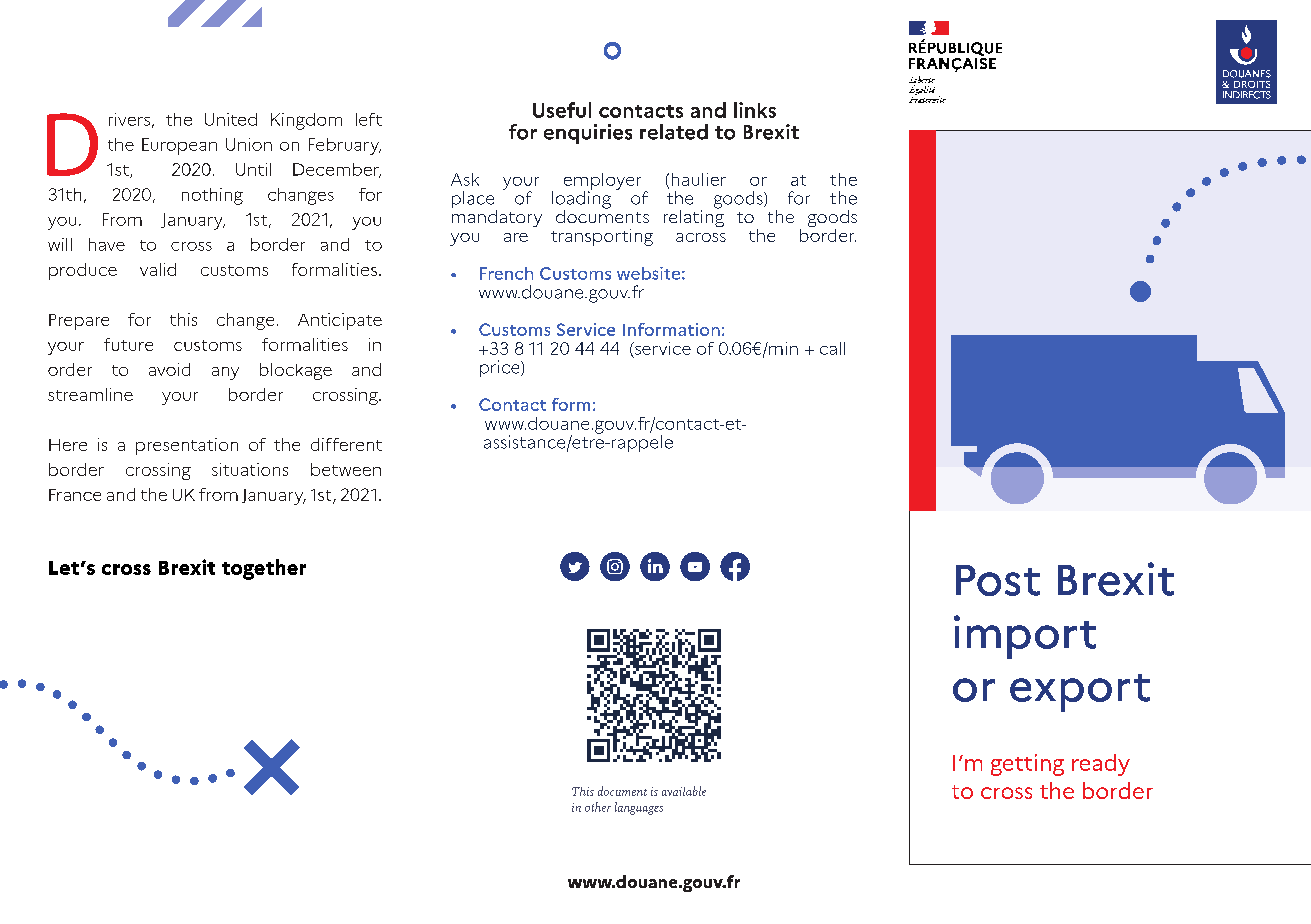 The height and width of the screenshot is (924, 1311). Describe the element at coordinates (128, 344) in the screenshot. I see `future` at that location.
